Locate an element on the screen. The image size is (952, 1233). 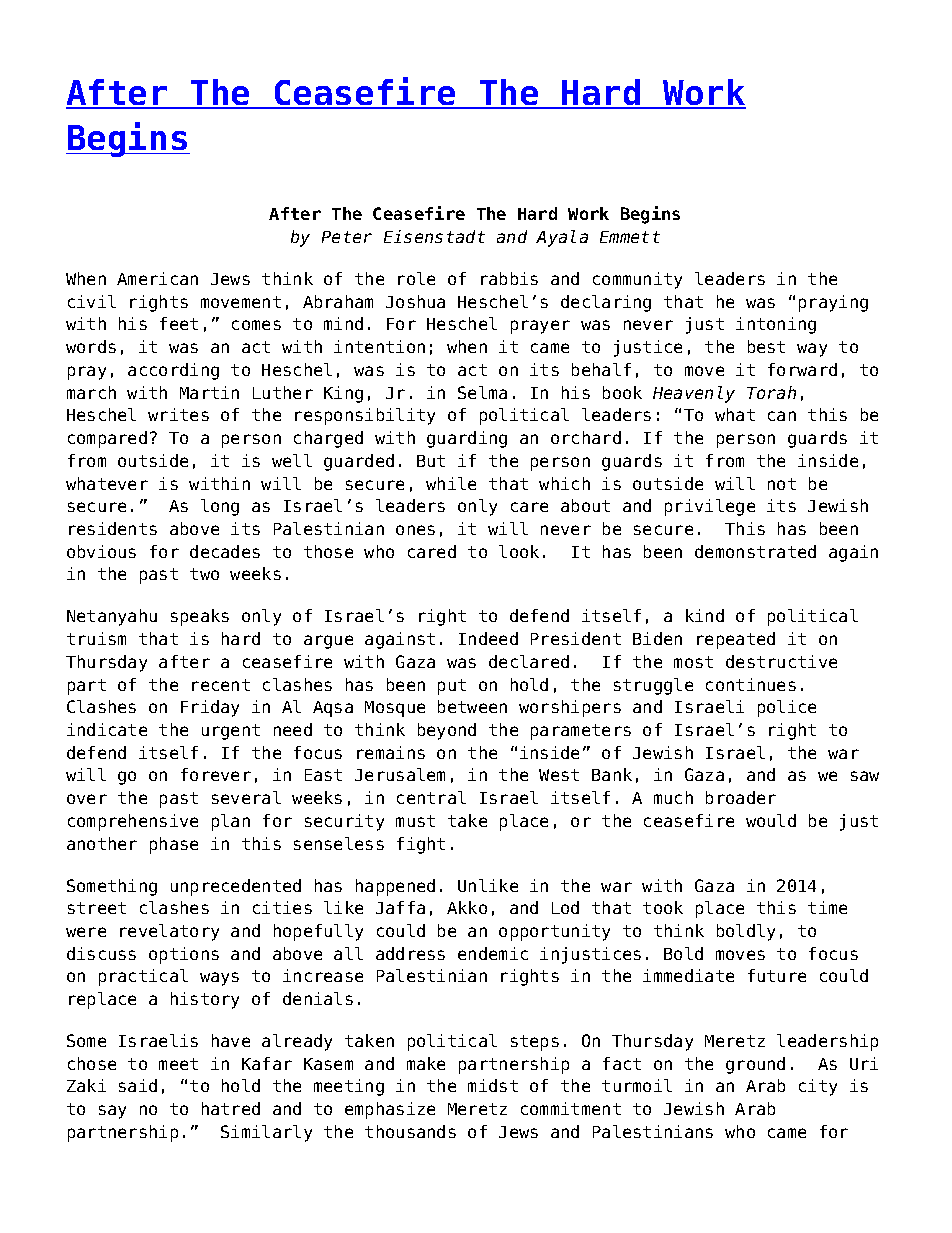
put is located at coordinates (452, 687).
